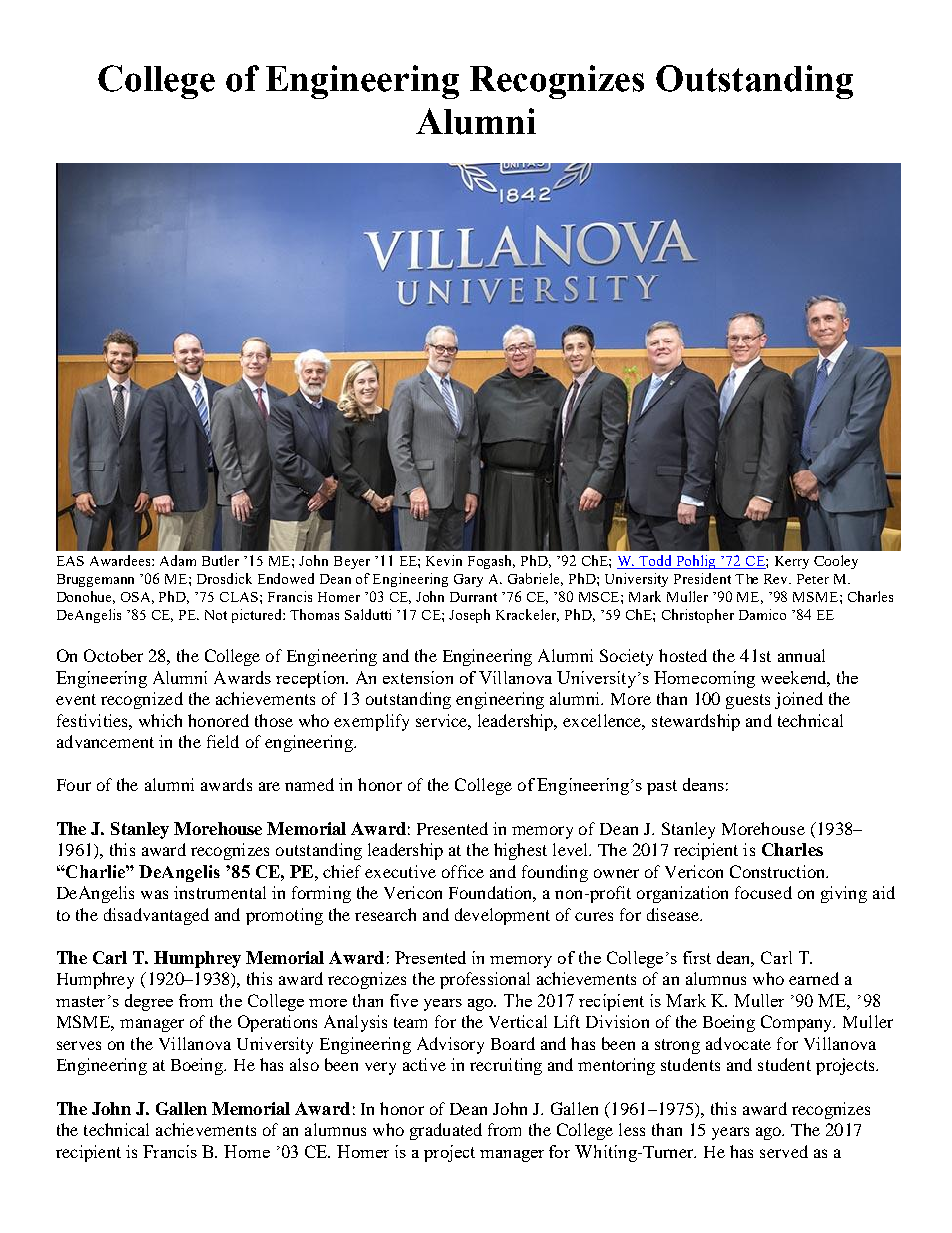  What do you see at coordinates (371, 722) in the page?
I see `exemplify` at bounding box center [371, 722].
